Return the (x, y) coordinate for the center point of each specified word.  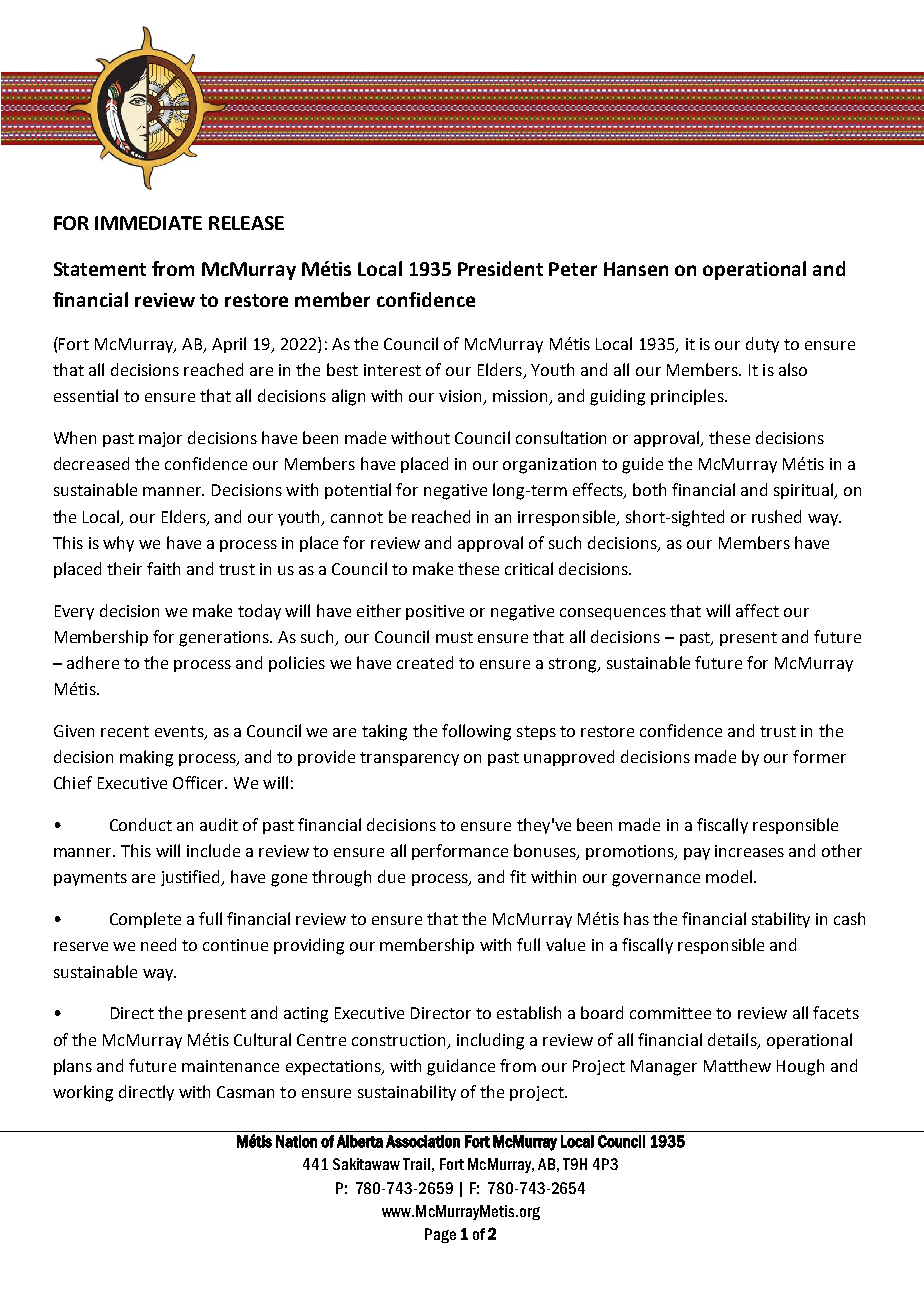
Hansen (636, 269)
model (730, 876)
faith (163, 568)
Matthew (737, 1065)
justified (192, 878)
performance (460, 852)
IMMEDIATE (148, 223)
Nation (296, 1141)
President (500, 268)
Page (440, 1235)
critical (529, 568)
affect (757, 610)
